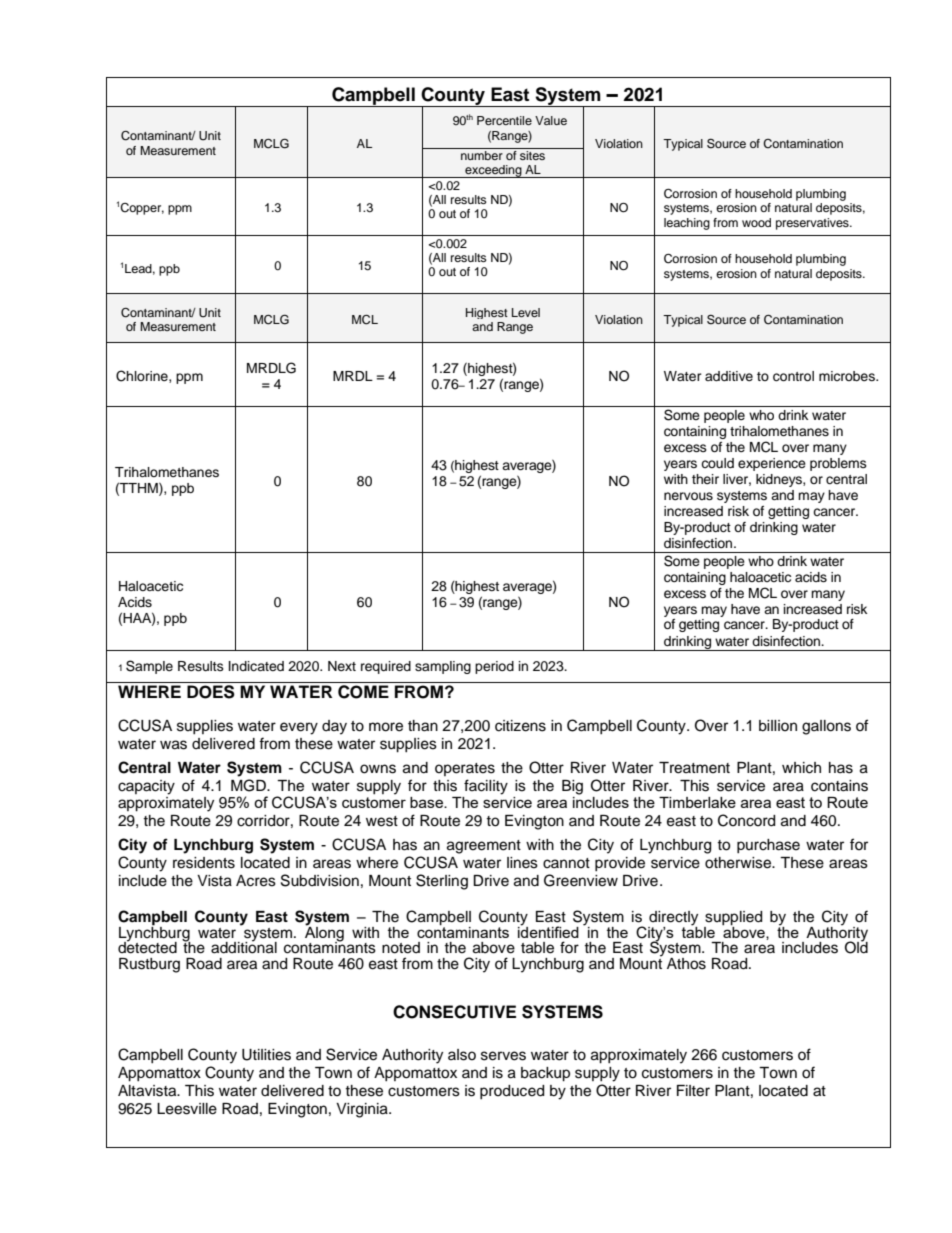  What do you see at coordinates (266, 1055) in the document?
I see `Utilities` at bounding box center [266, 1055].
